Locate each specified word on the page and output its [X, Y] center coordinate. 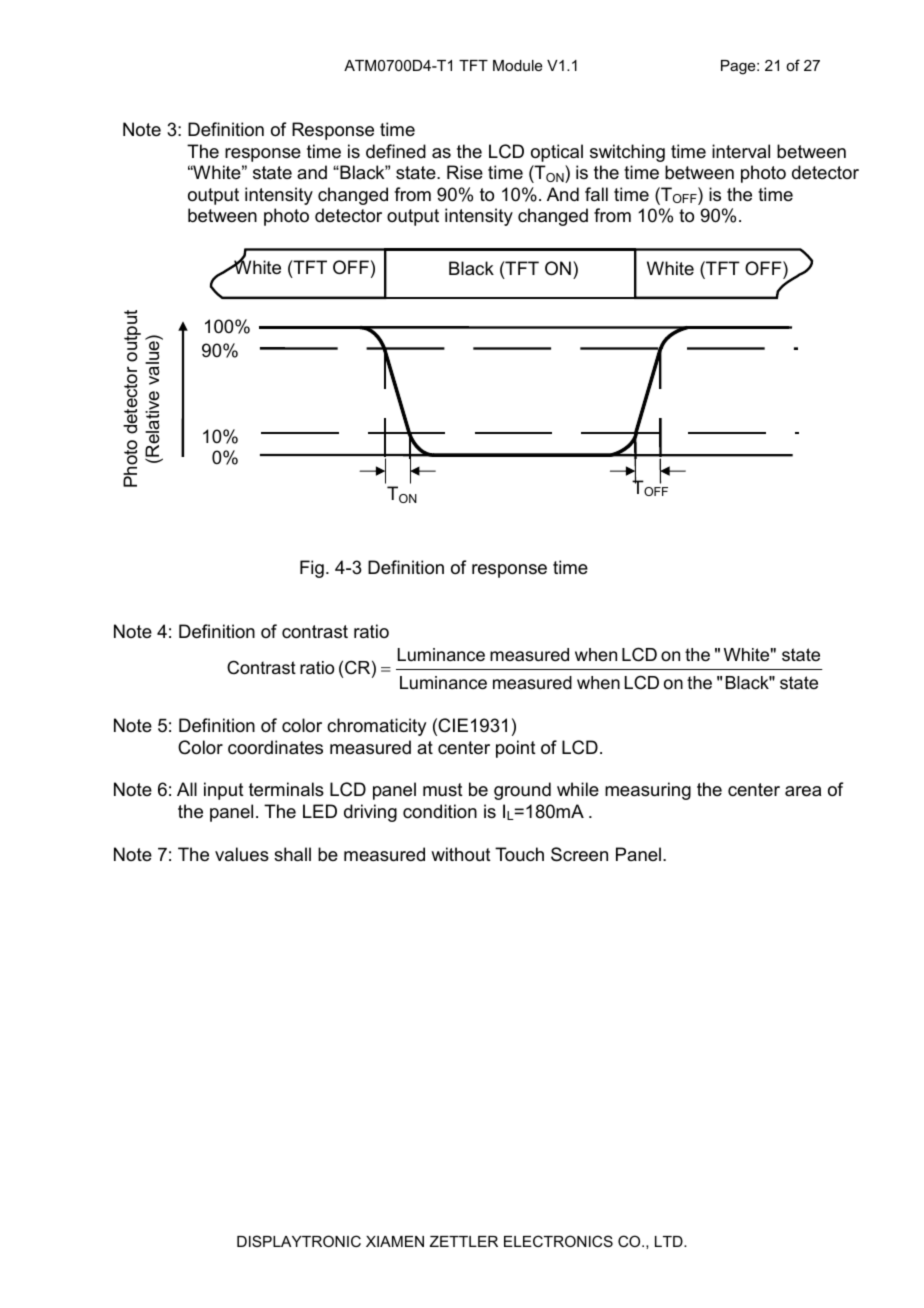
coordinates [275, 747]
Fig [312, 569]
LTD [670, 1241]
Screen [579, 854]
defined [396, 151]
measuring [648, 791]
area [803, 791]
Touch [519, 854]
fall [596, 194]
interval [741, 151]
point [516, 749]
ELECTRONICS [558, 1241]
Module [518, 65]
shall [292, 854]
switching [627, 153]
